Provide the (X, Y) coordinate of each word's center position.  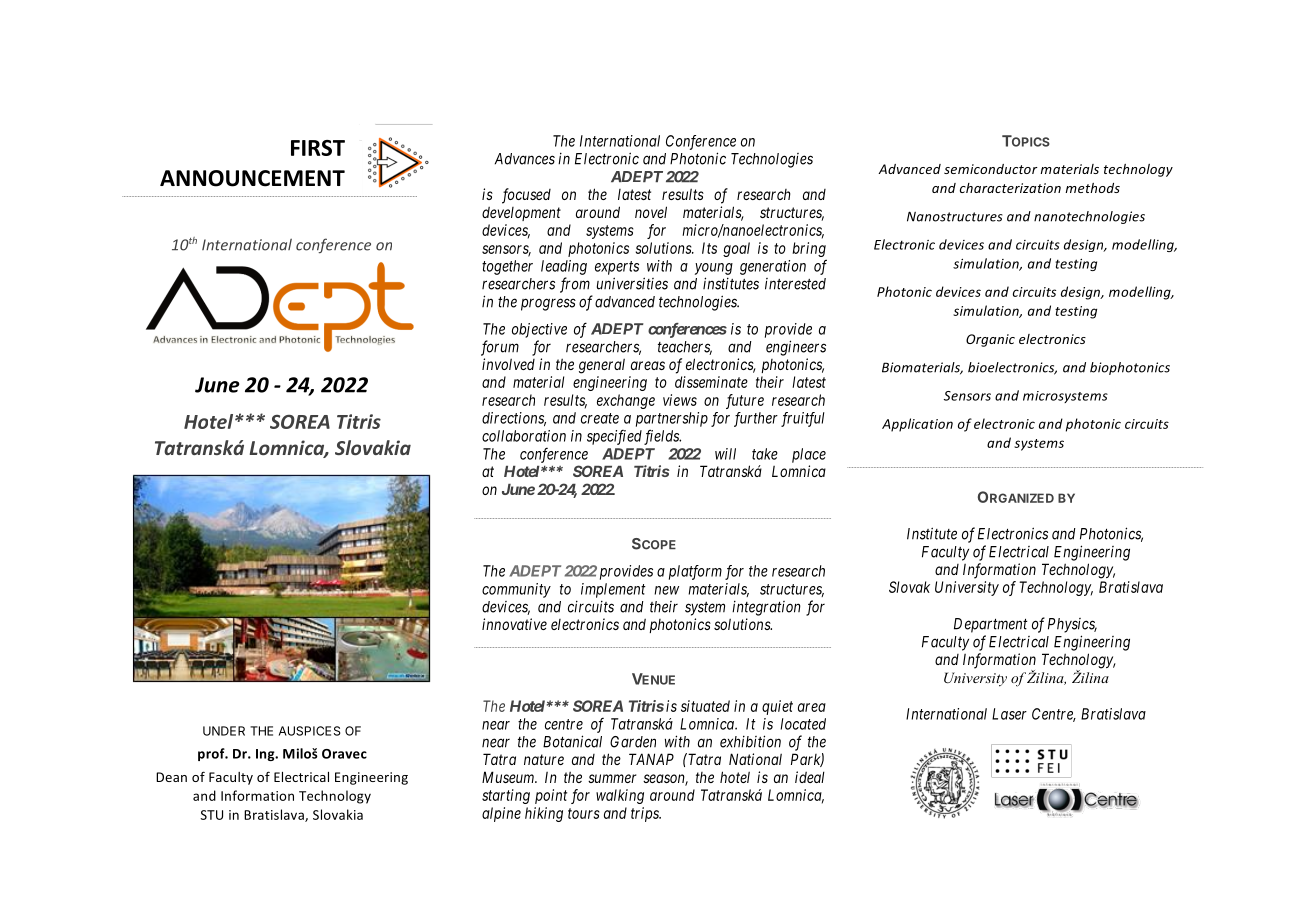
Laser (1009, 714)
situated (705, 706)
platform (695, 572)
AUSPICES (310, 731)
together (507, 267)
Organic (990, 340)
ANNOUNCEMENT (252, 178)
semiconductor (991, 169)
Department (991, 625)
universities (632, 283)
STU (211, 815)
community (516, 590)
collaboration (524, 436)
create (600, 418)
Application (917, 425)
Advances (525, 159)
